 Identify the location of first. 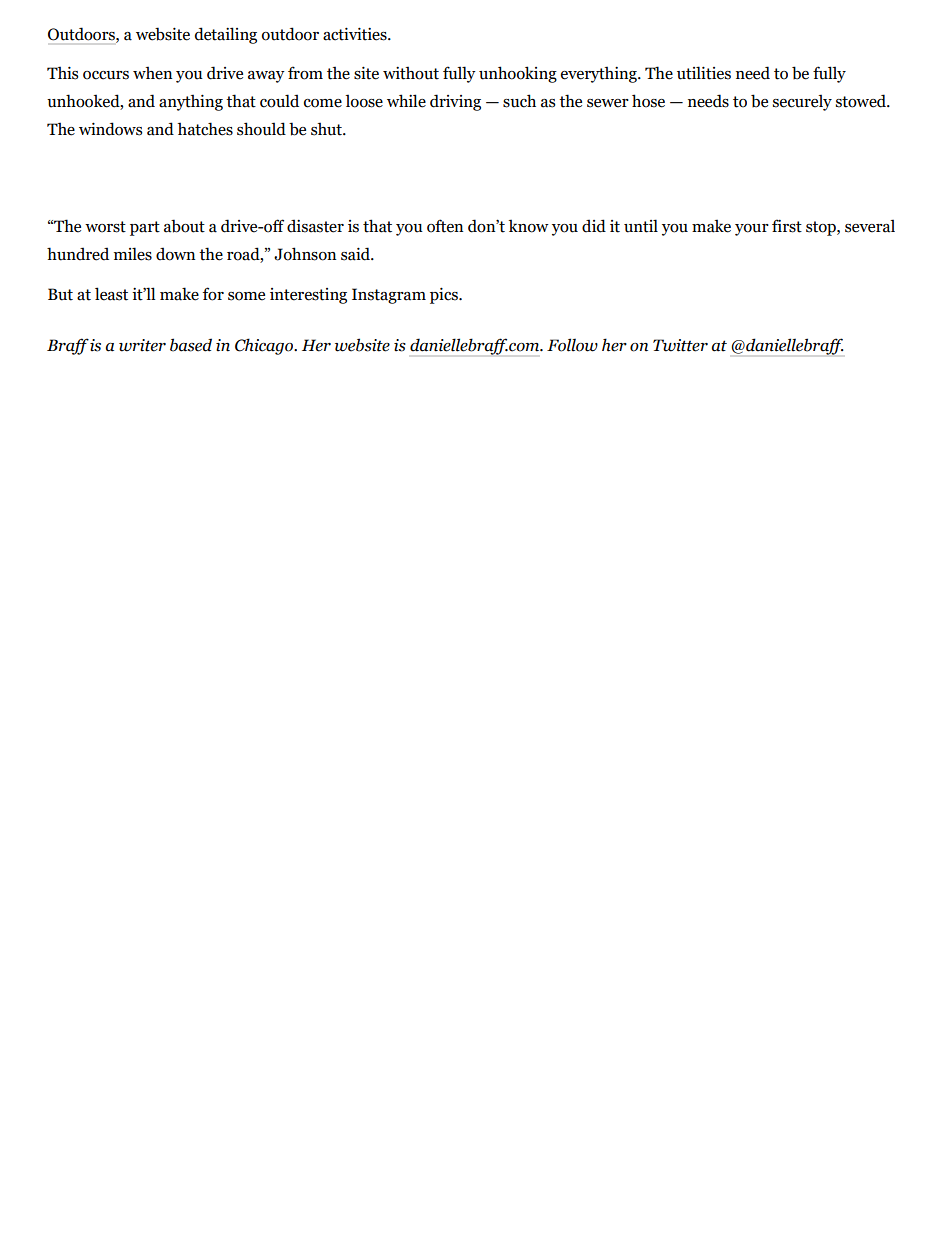
(787, 226).
